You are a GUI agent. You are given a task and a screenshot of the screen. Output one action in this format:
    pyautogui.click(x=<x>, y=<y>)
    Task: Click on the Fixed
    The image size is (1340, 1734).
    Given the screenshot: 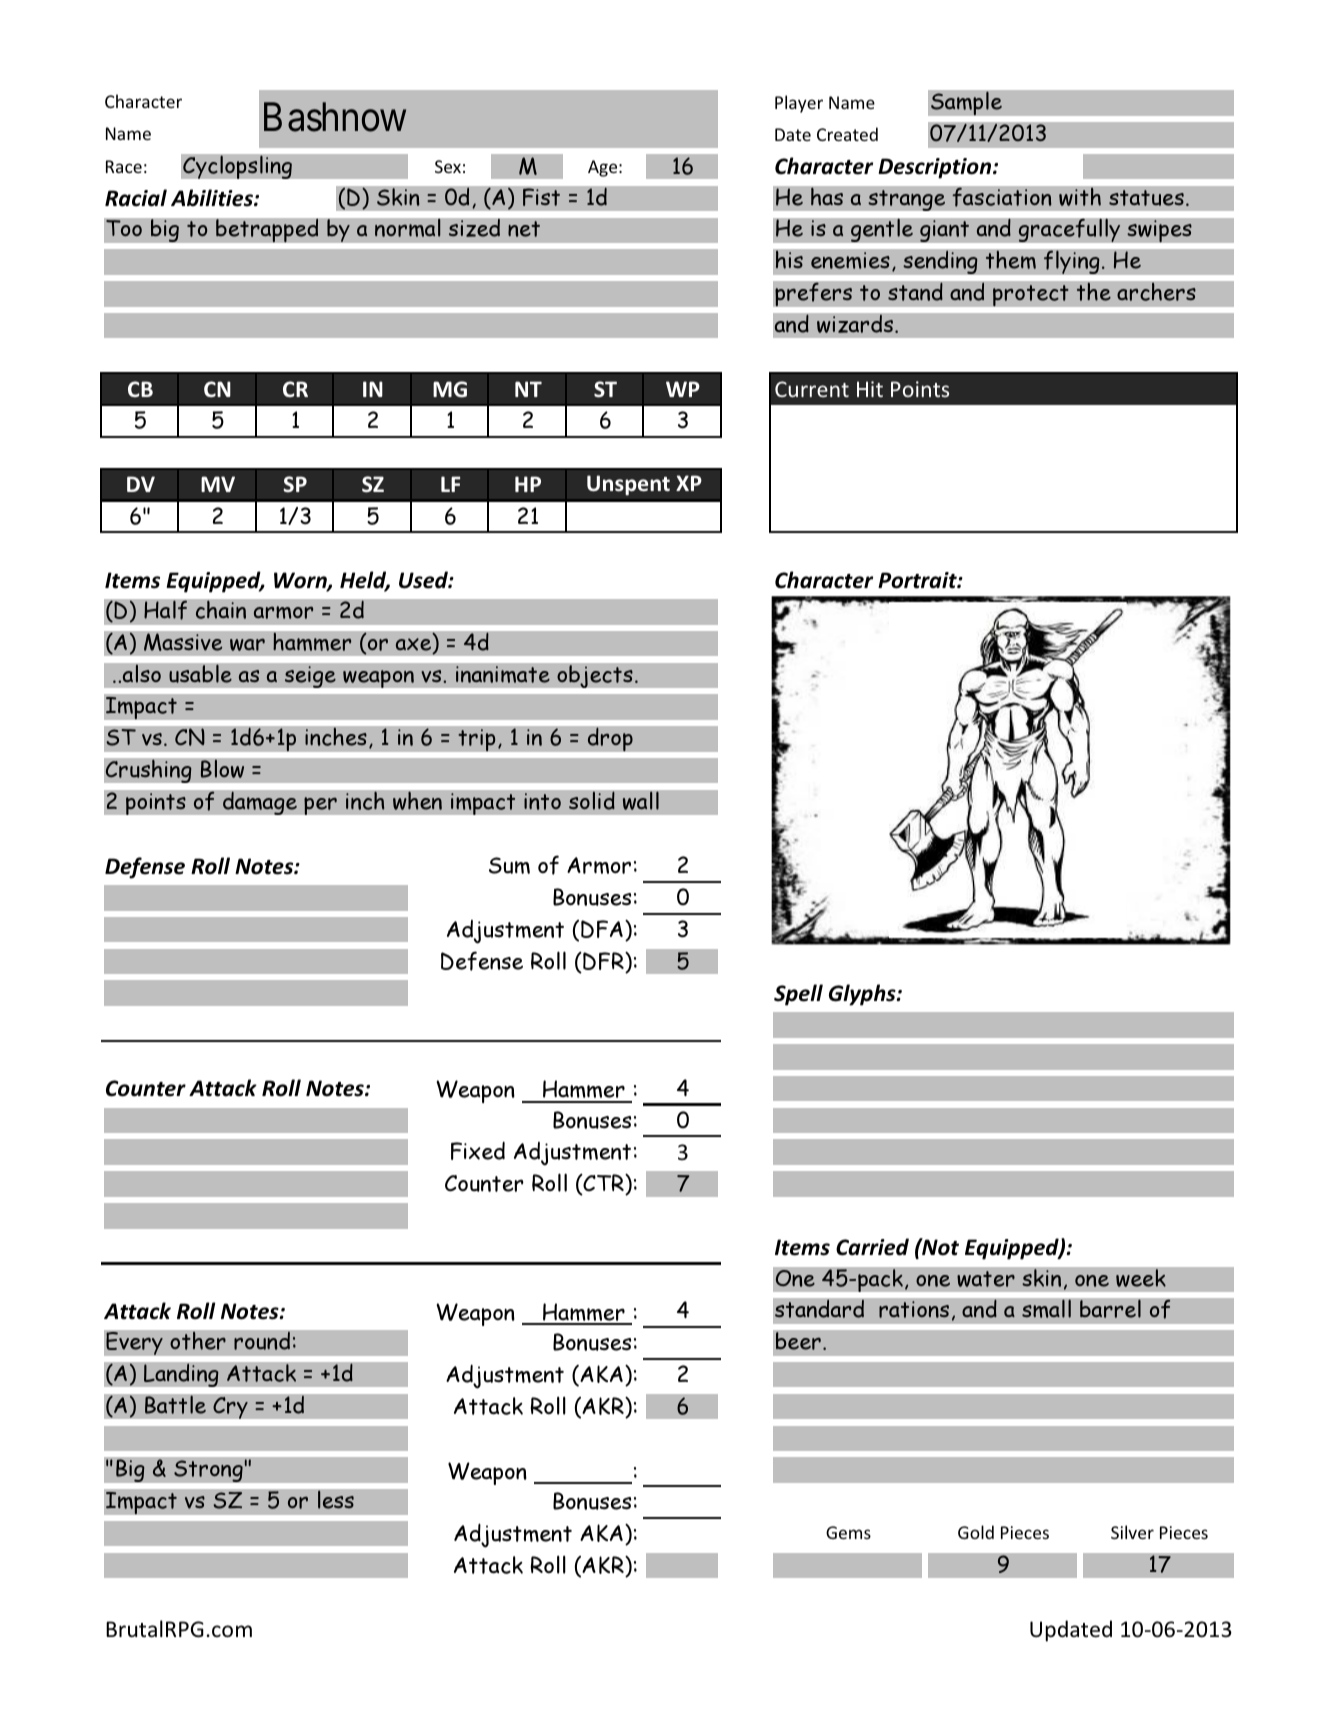 What is the action you would take?
    pyautogui.click(x=478, y=1150)
